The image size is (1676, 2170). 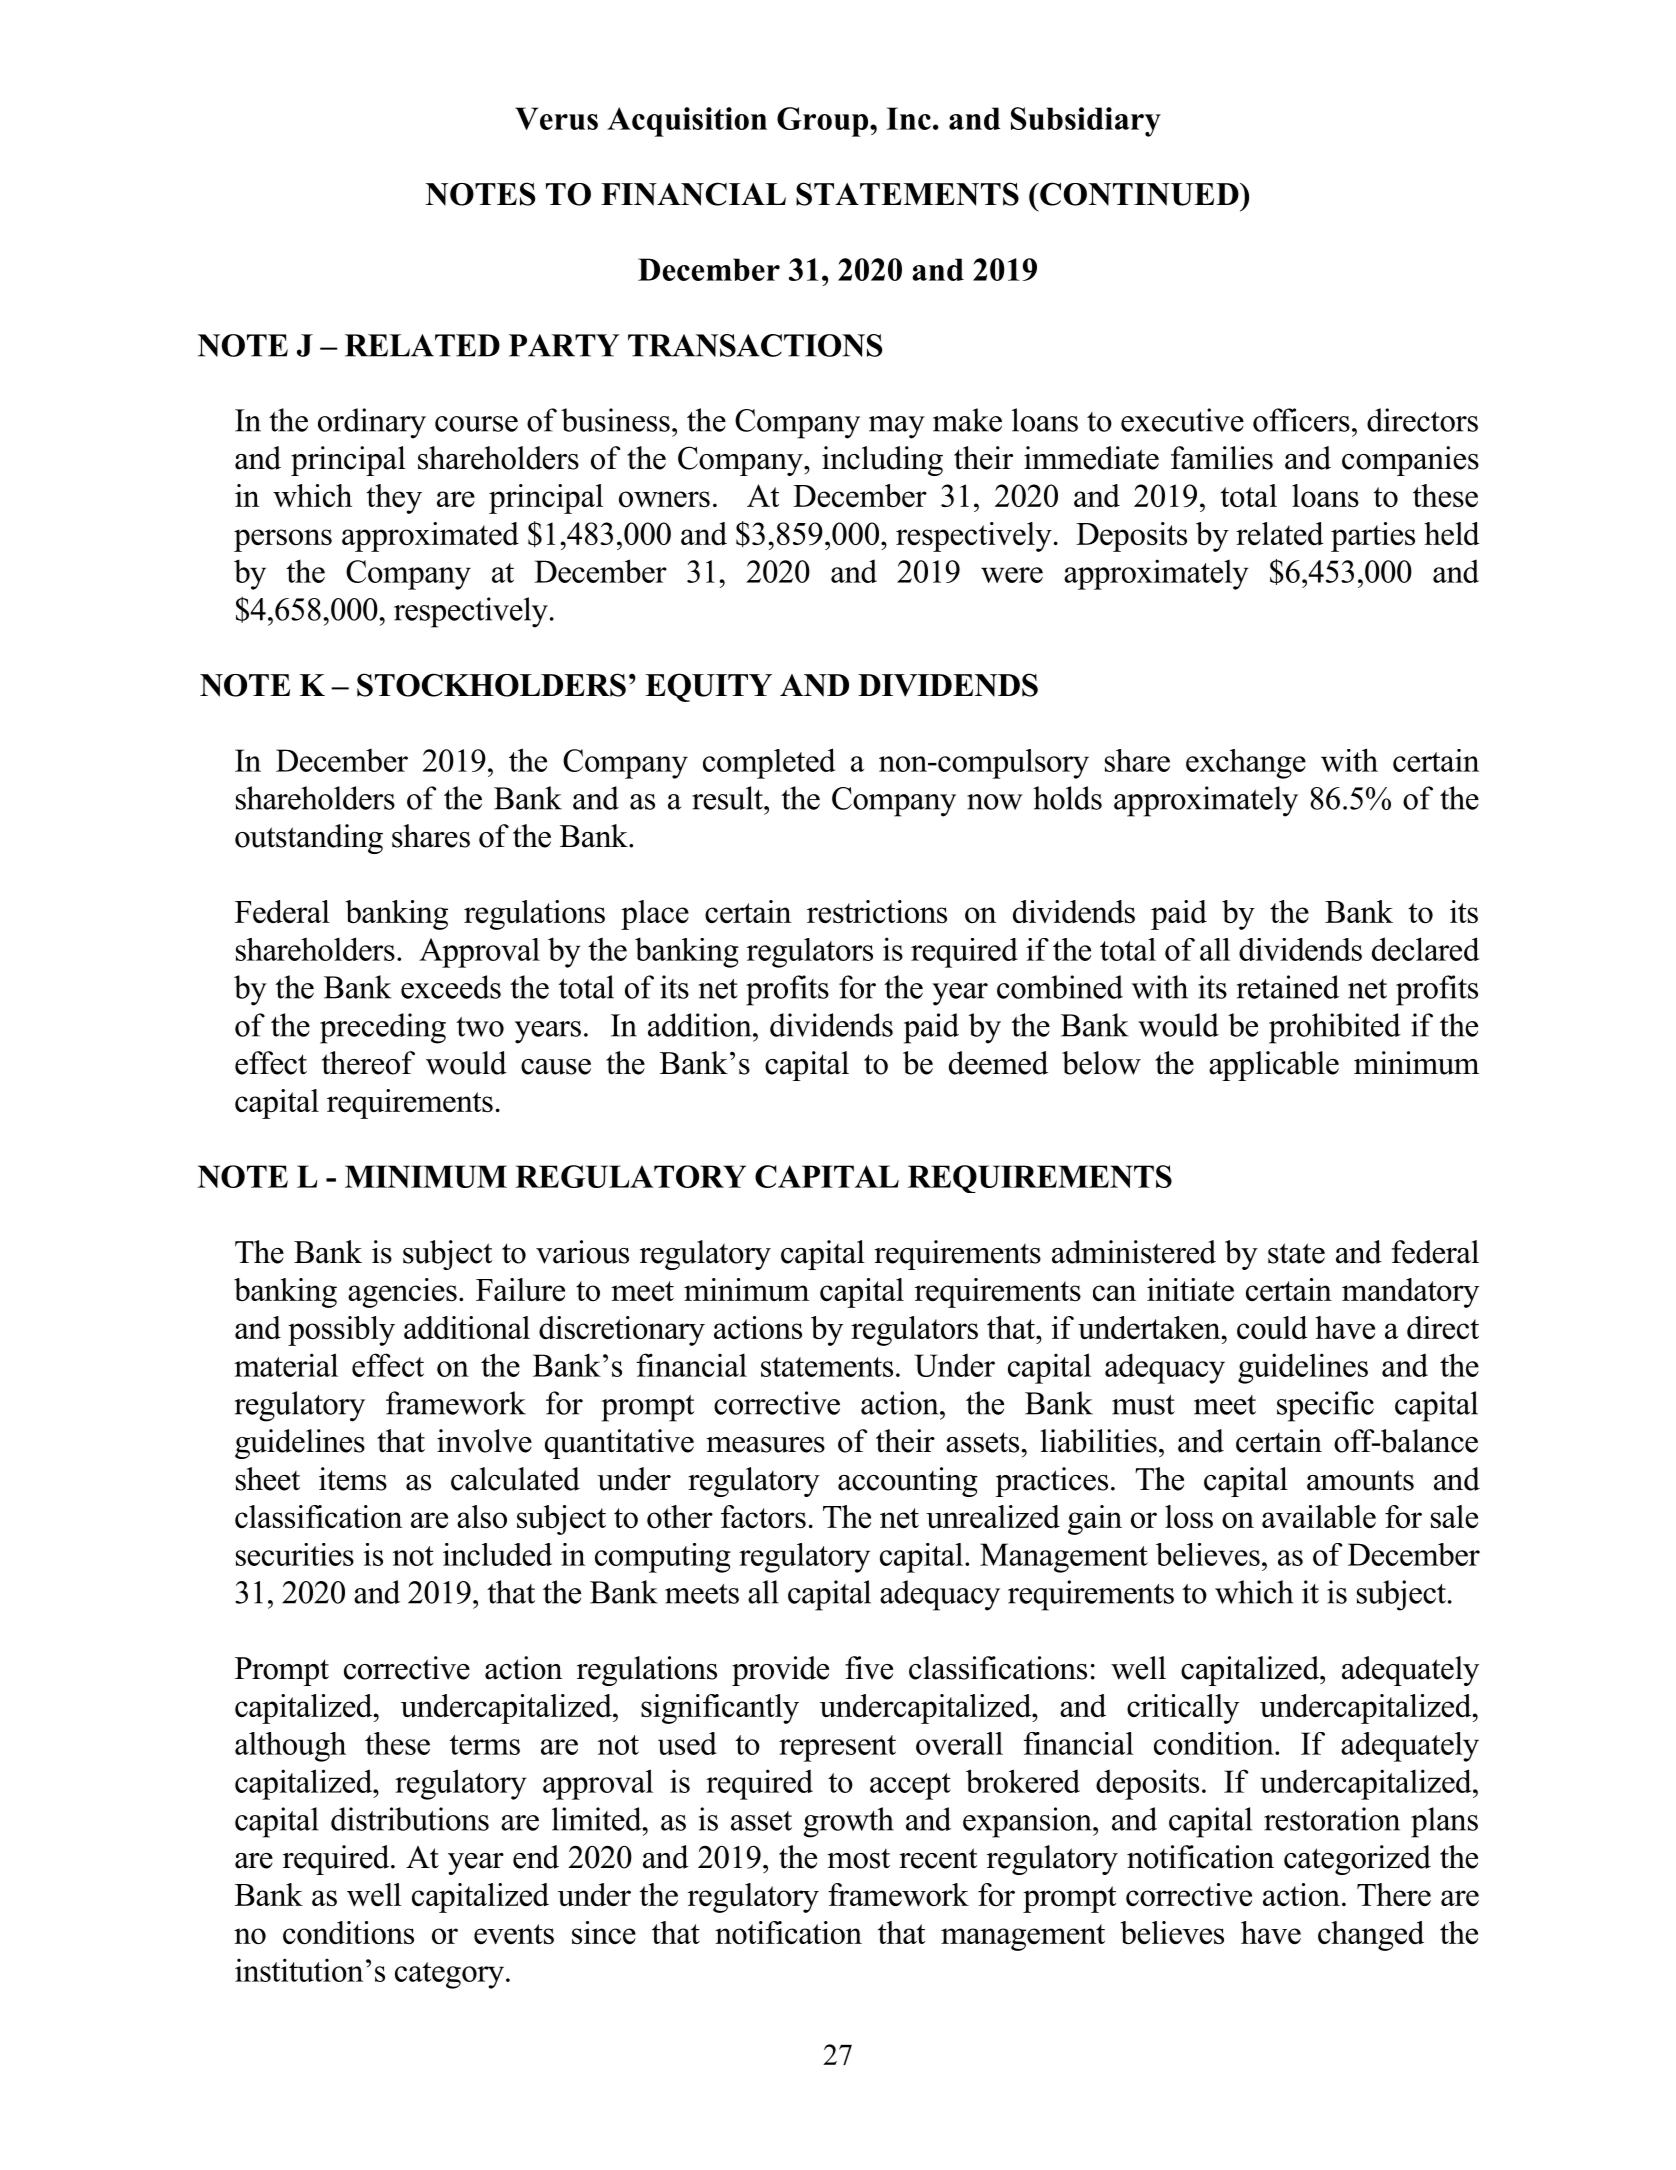 What do you see at coordinates (824, 122) in the image?
I see `Group` at bounding box center [824, 122].
